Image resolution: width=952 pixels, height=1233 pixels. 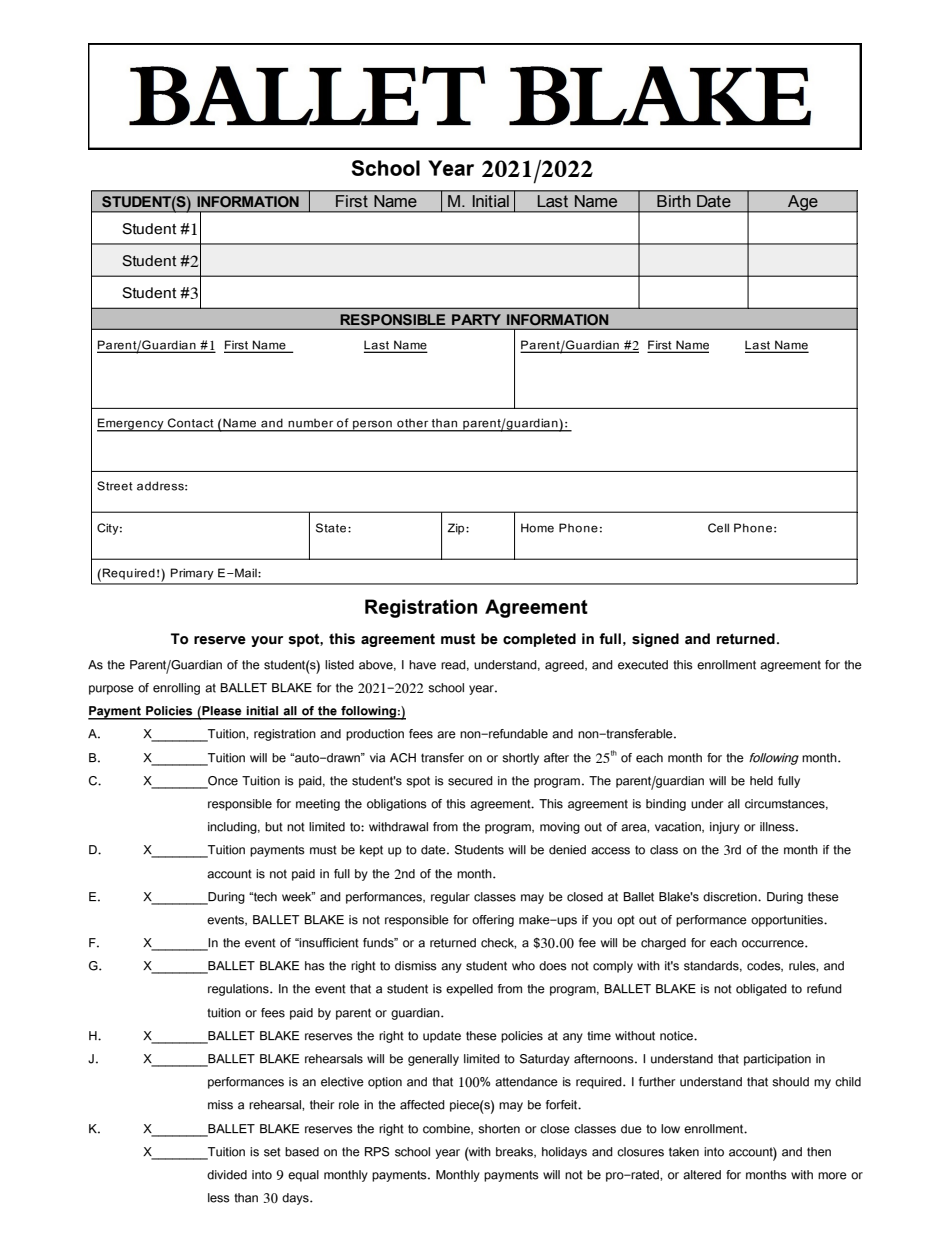 I want to click on enrolling, so click(x=176, y=689).
